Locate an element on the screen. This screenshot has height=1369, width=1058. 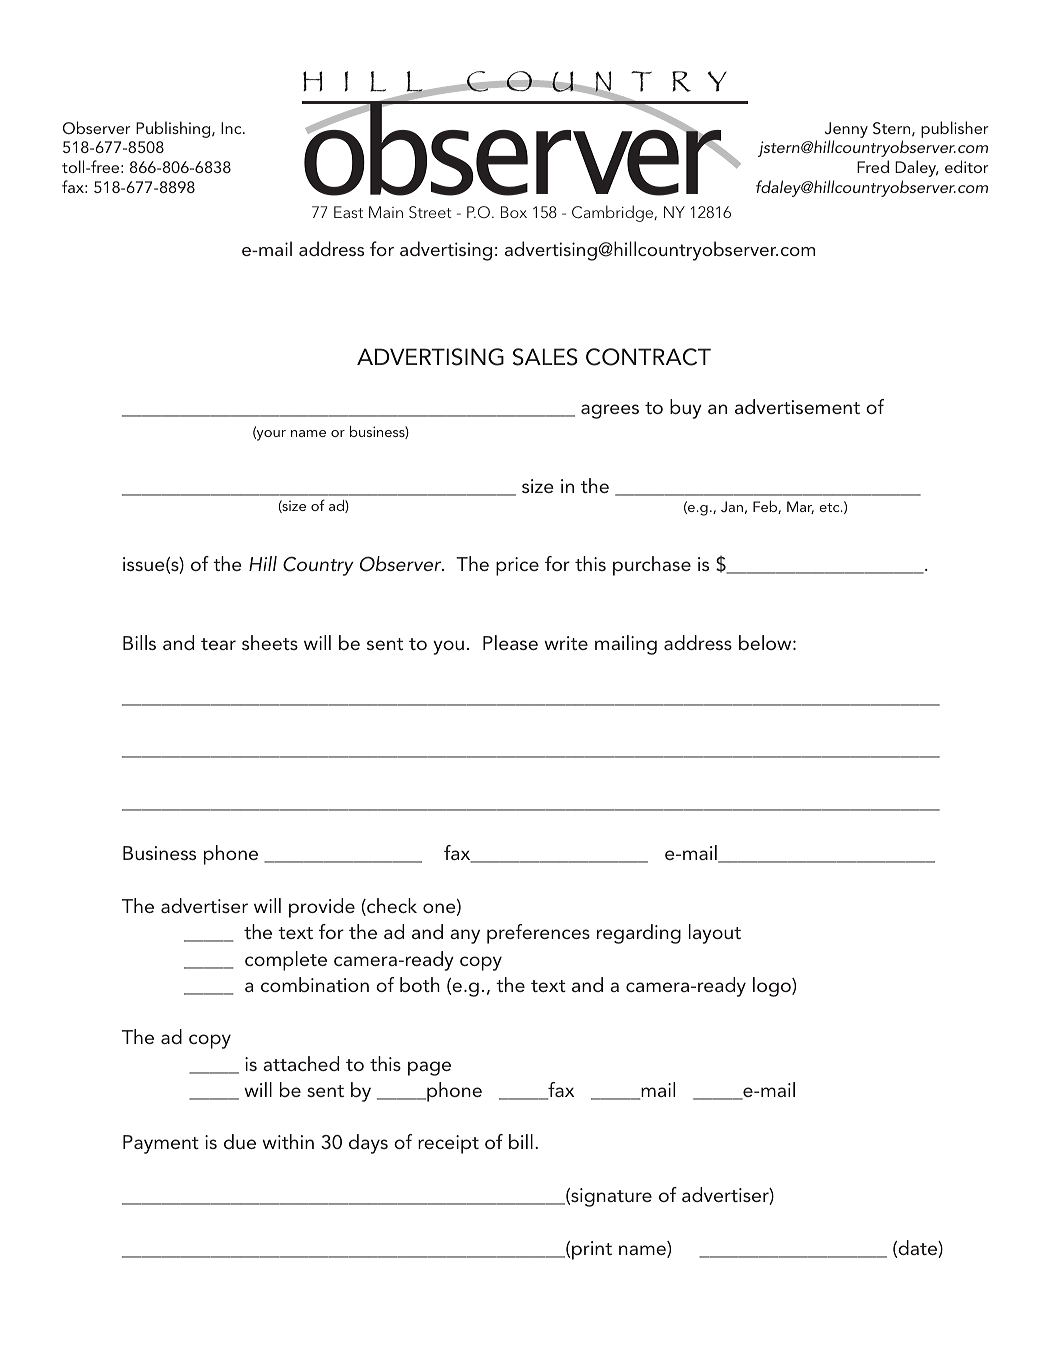
Box is located at coordinates (514, 212).
